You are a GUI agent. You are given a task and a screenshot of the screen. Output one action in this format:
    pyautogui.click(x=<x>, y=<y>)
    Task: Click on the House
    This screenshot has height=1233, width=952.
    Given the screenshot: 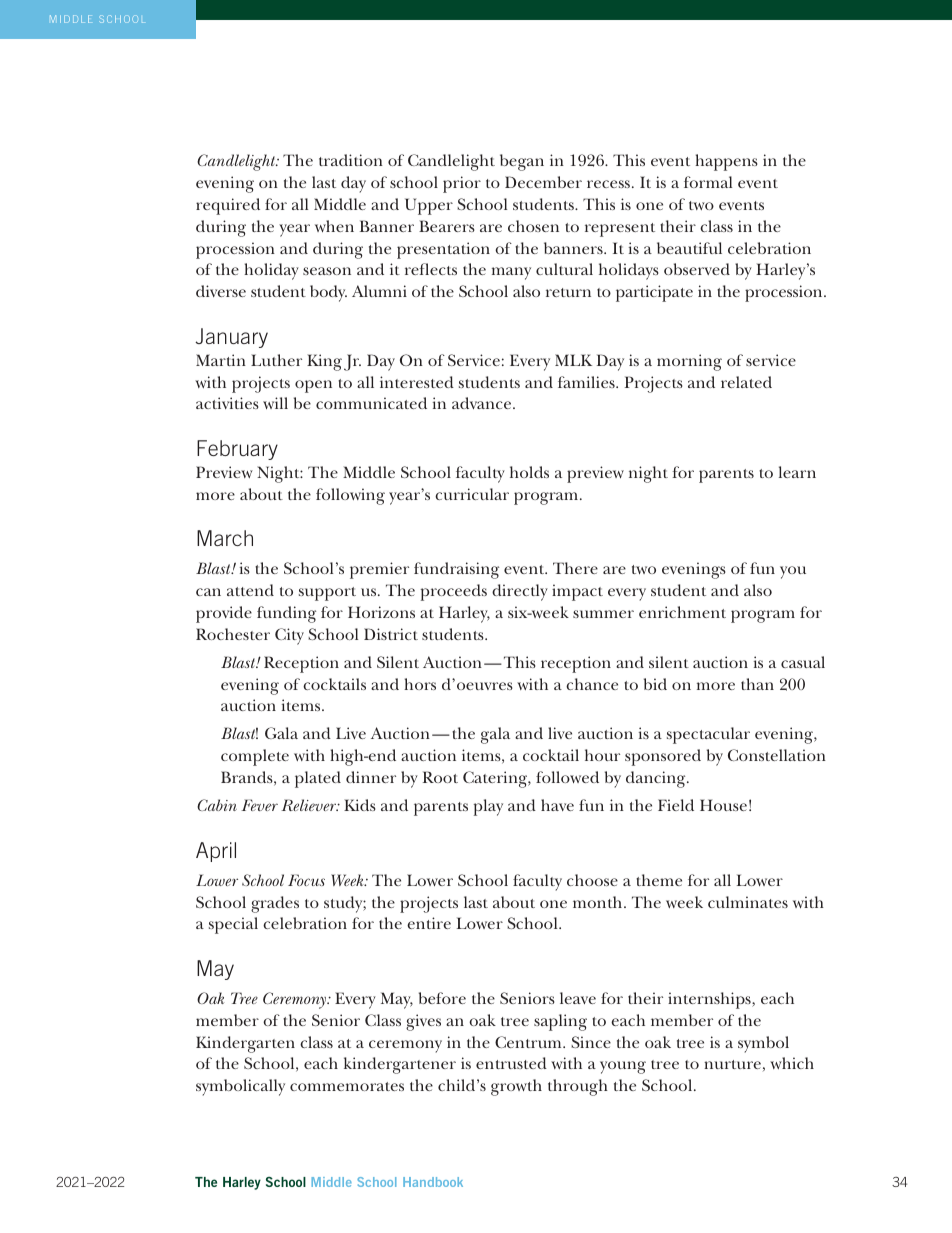 What is the action you would take?
    pyautogui.click(x=723, y=805)
